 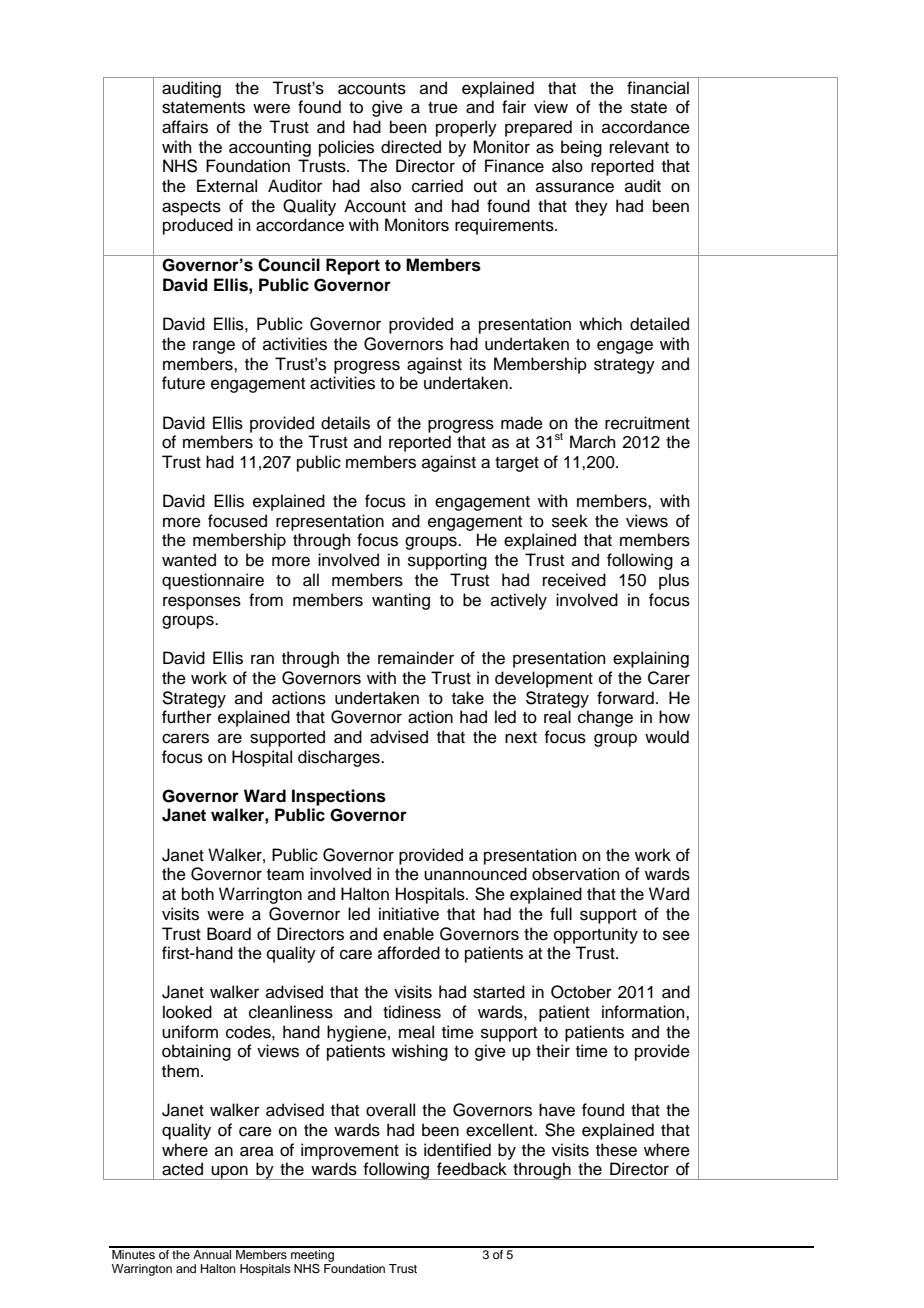 What do you see at coordinates (411, 147) in the image?
I see `directed` at bounding box center [411, 147].
